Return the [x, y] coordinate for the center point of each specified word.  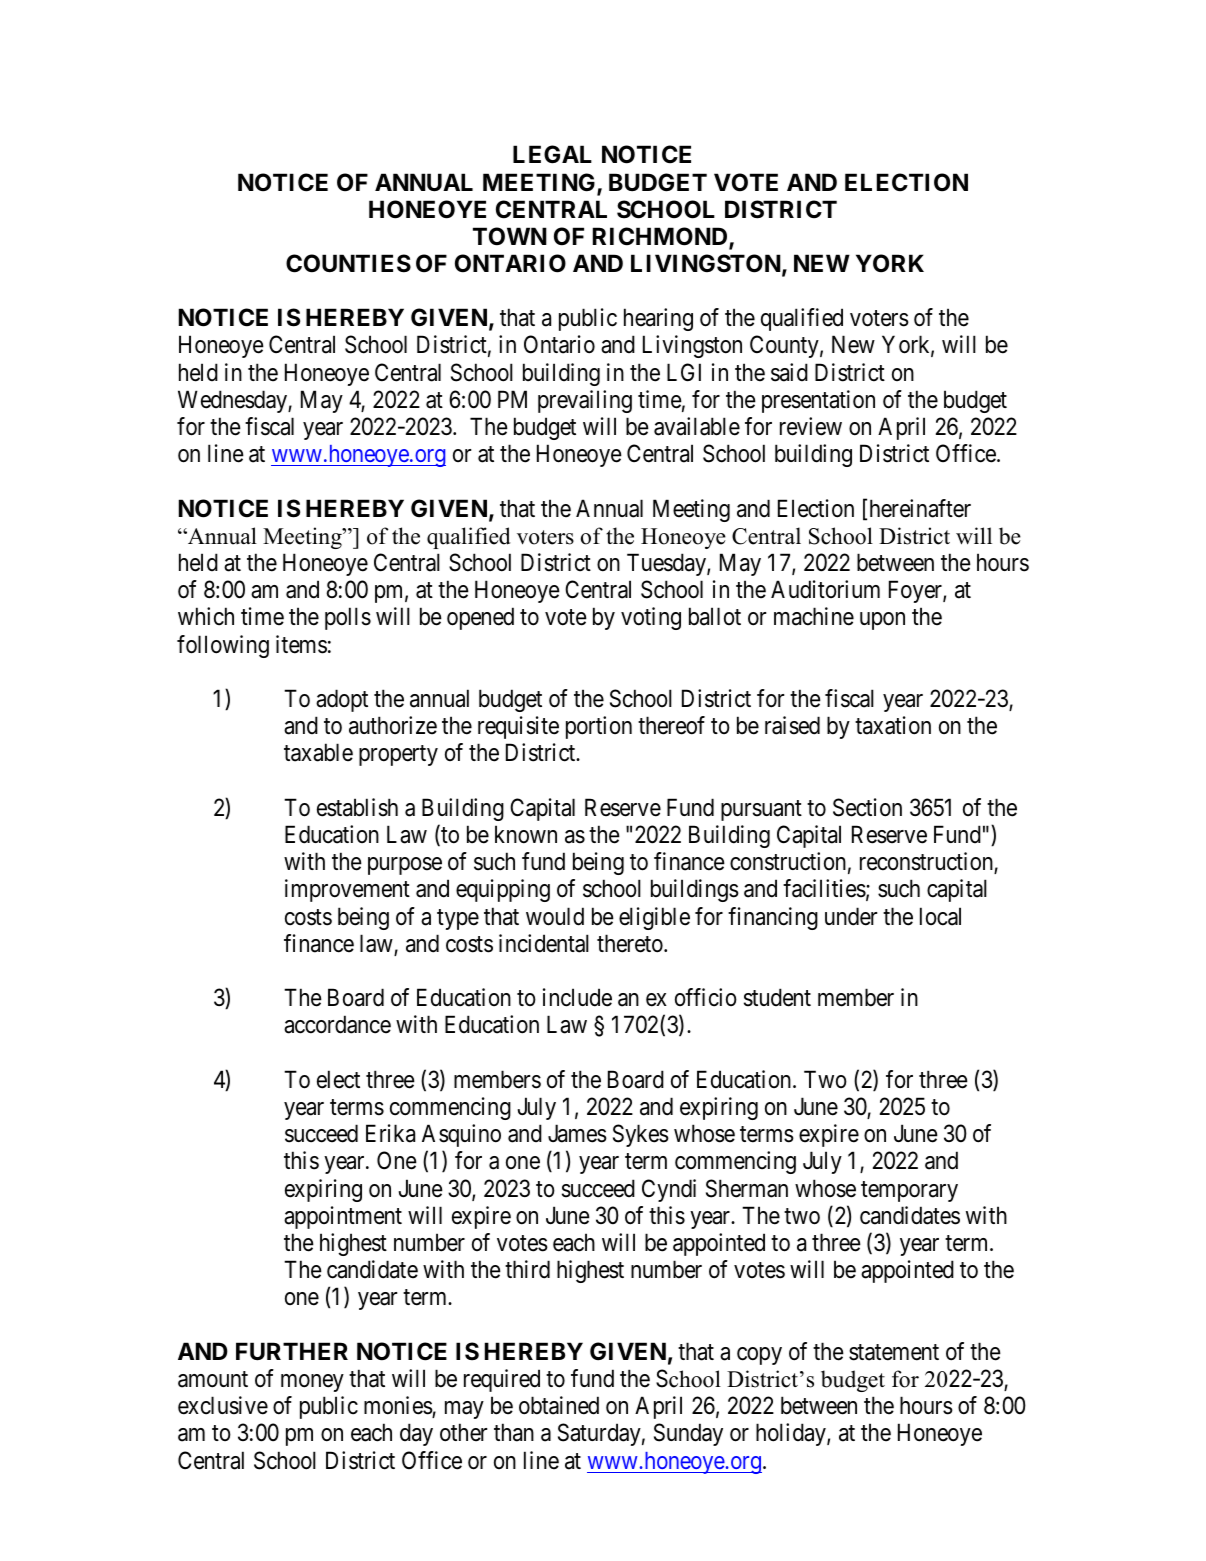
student [777, 997]
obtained [559, 1405]
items [301, 644]
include [577, 997]
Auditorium [825, 589]
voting [651, 618]
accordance [337, 1024]
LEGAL [552, 154]
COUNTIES [348, 263]
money [312, 1383]
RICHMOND [661, 237]
